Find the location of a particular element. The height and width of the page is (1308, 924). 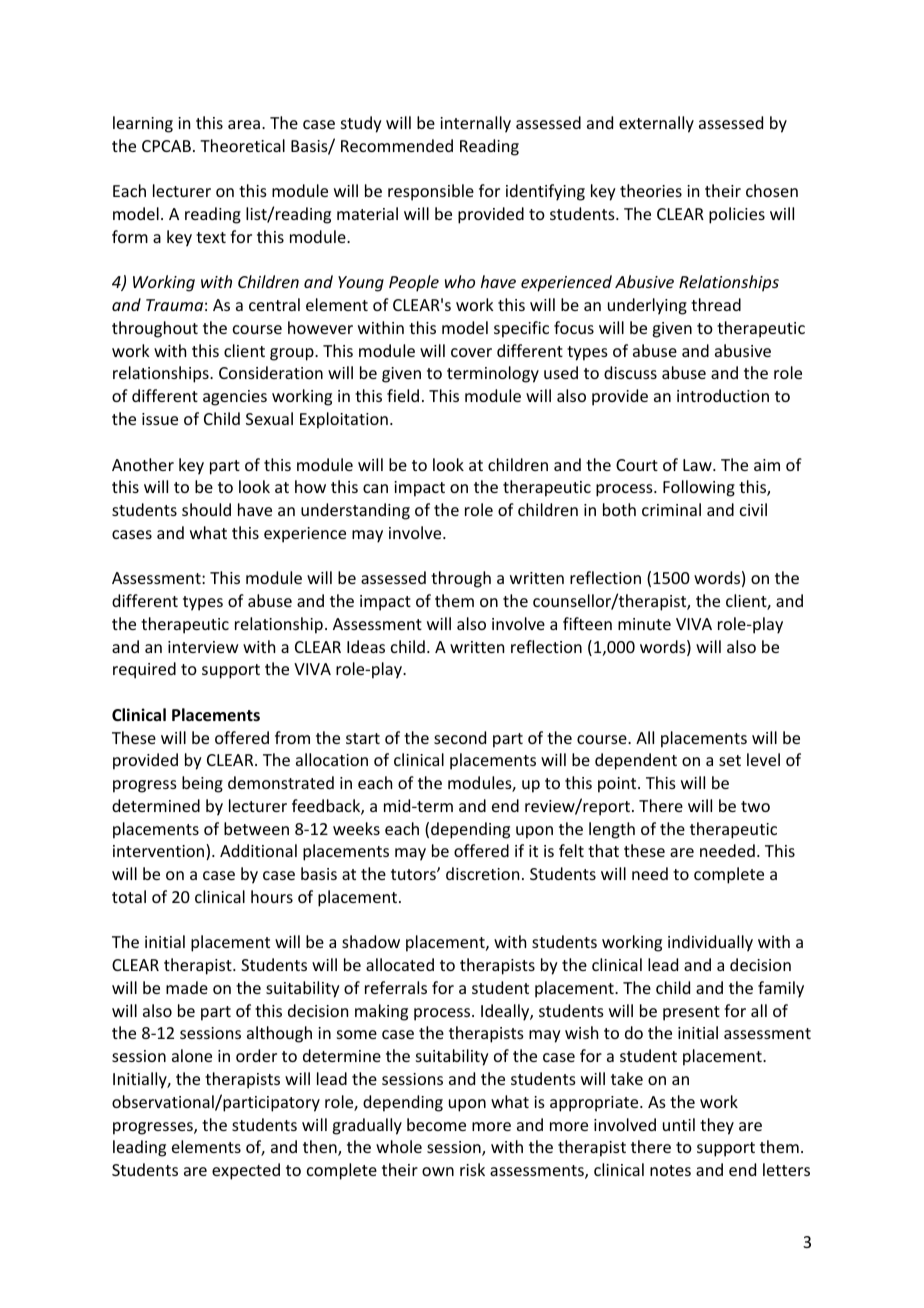

discretion is located at coordinates (482, 873).
